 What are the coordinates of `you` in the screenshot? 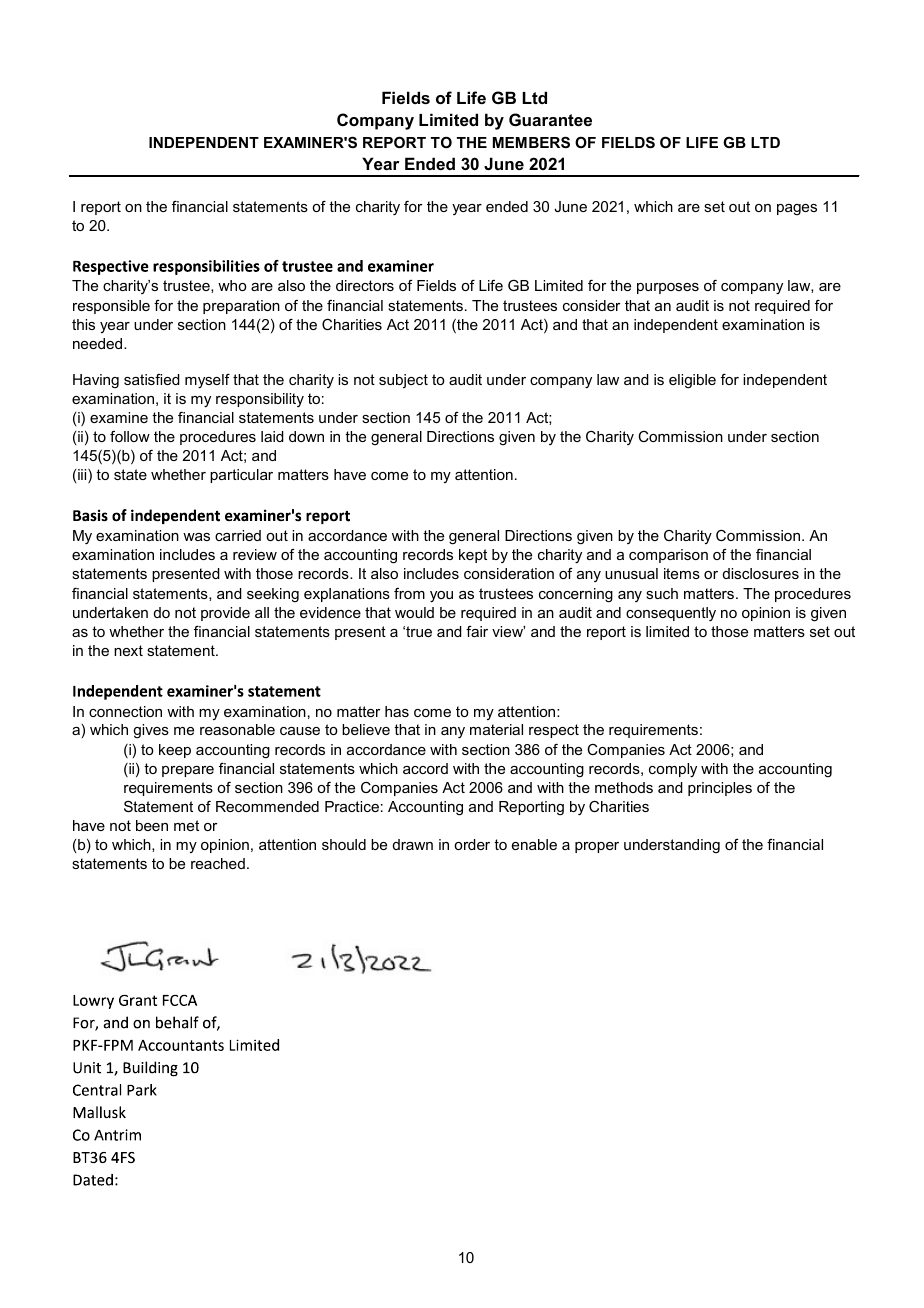 It's located at (441, 597).
